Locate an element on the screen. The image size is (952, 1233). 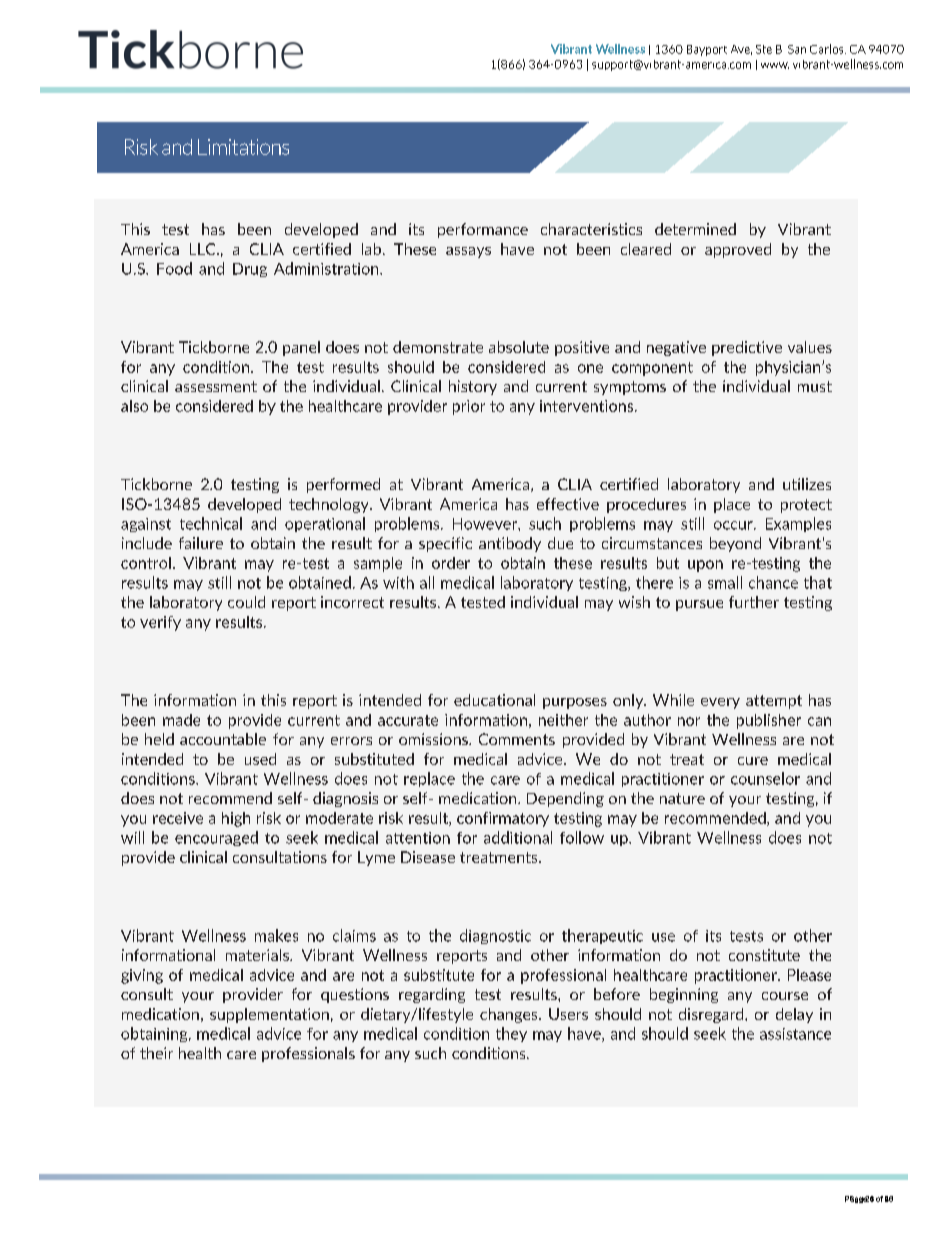
history is located at coordinates (473, 387).
